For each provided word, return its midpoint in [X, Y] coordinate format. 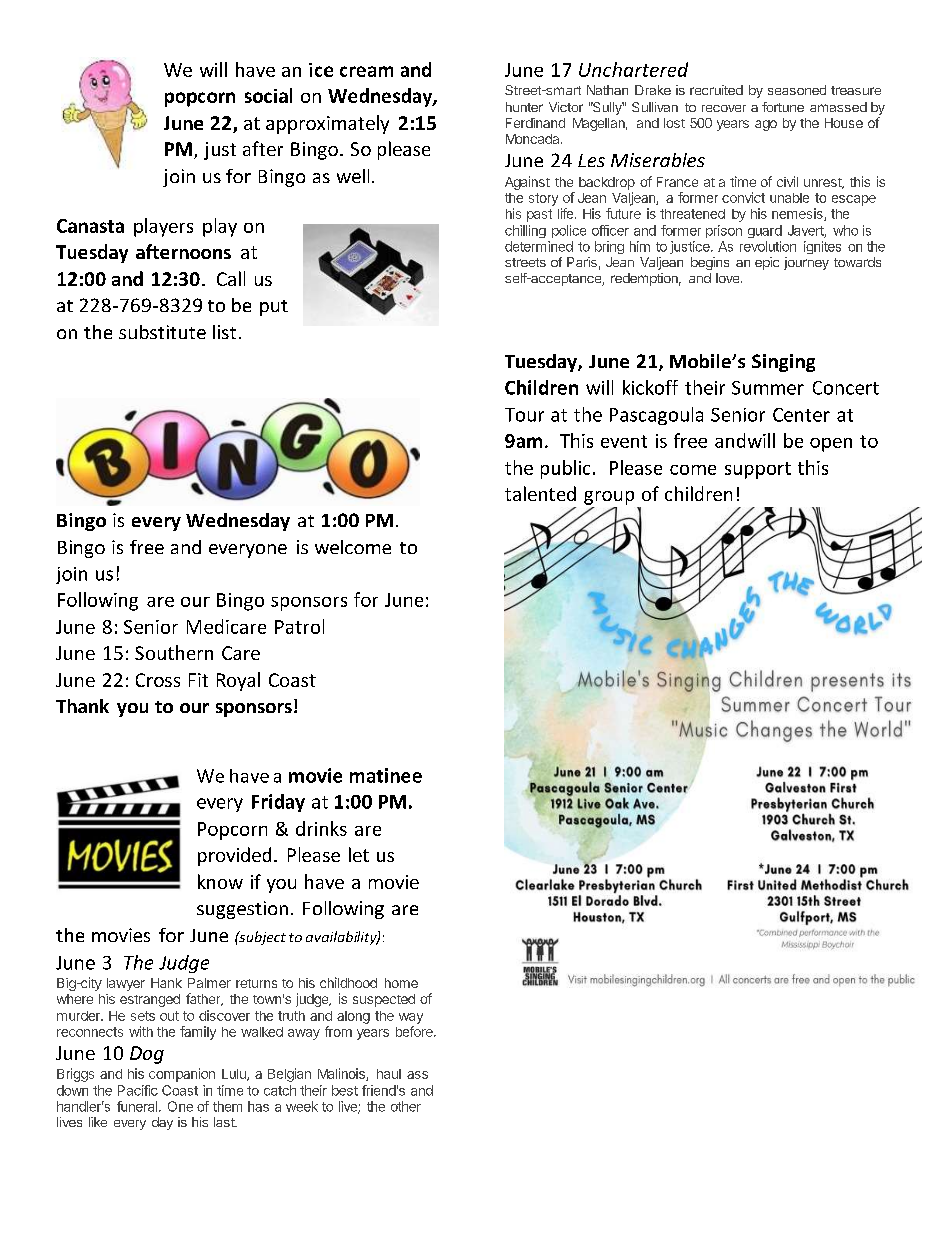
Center [801, 415]
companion [182, 1075]
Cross [158, 680]
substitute [162, 332]
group [609, 498]
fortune [783, 107]
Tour [524, 415]
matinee [386, 775]
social [268, 95]
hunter [524, 107]
